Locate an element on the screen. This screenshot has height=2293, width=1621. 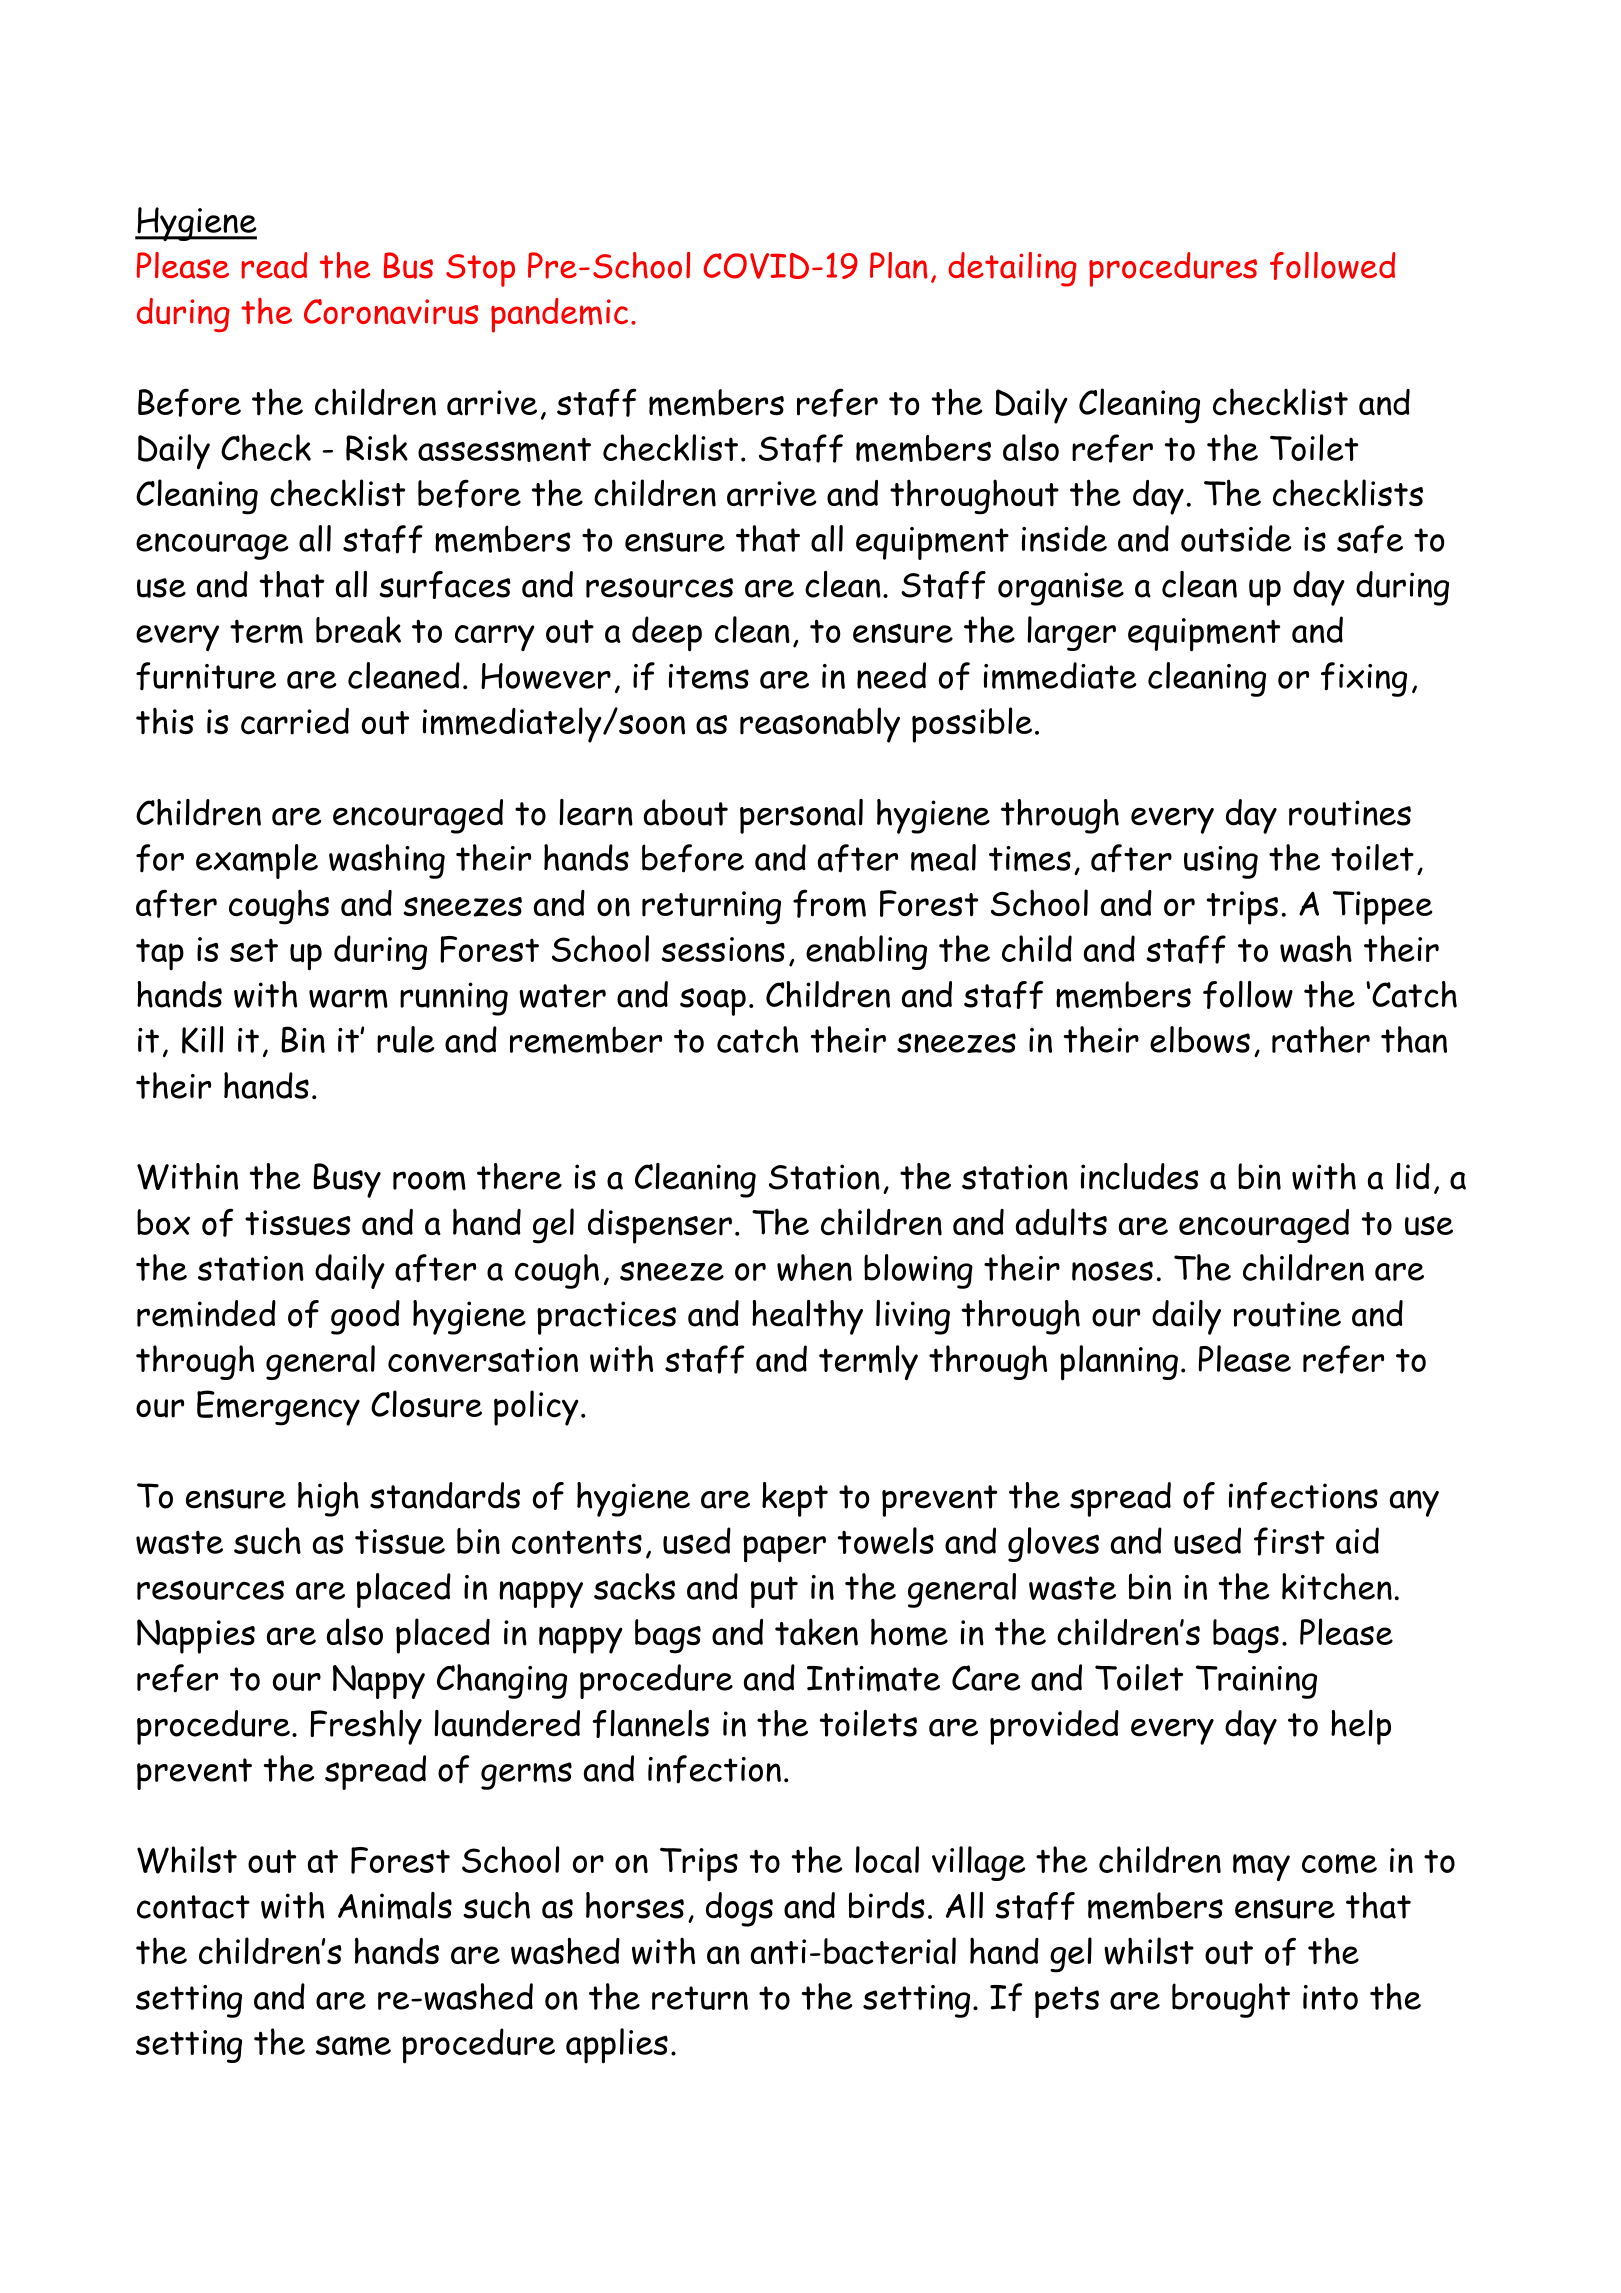
Coronavirus is located at coordinates (391, 312).
